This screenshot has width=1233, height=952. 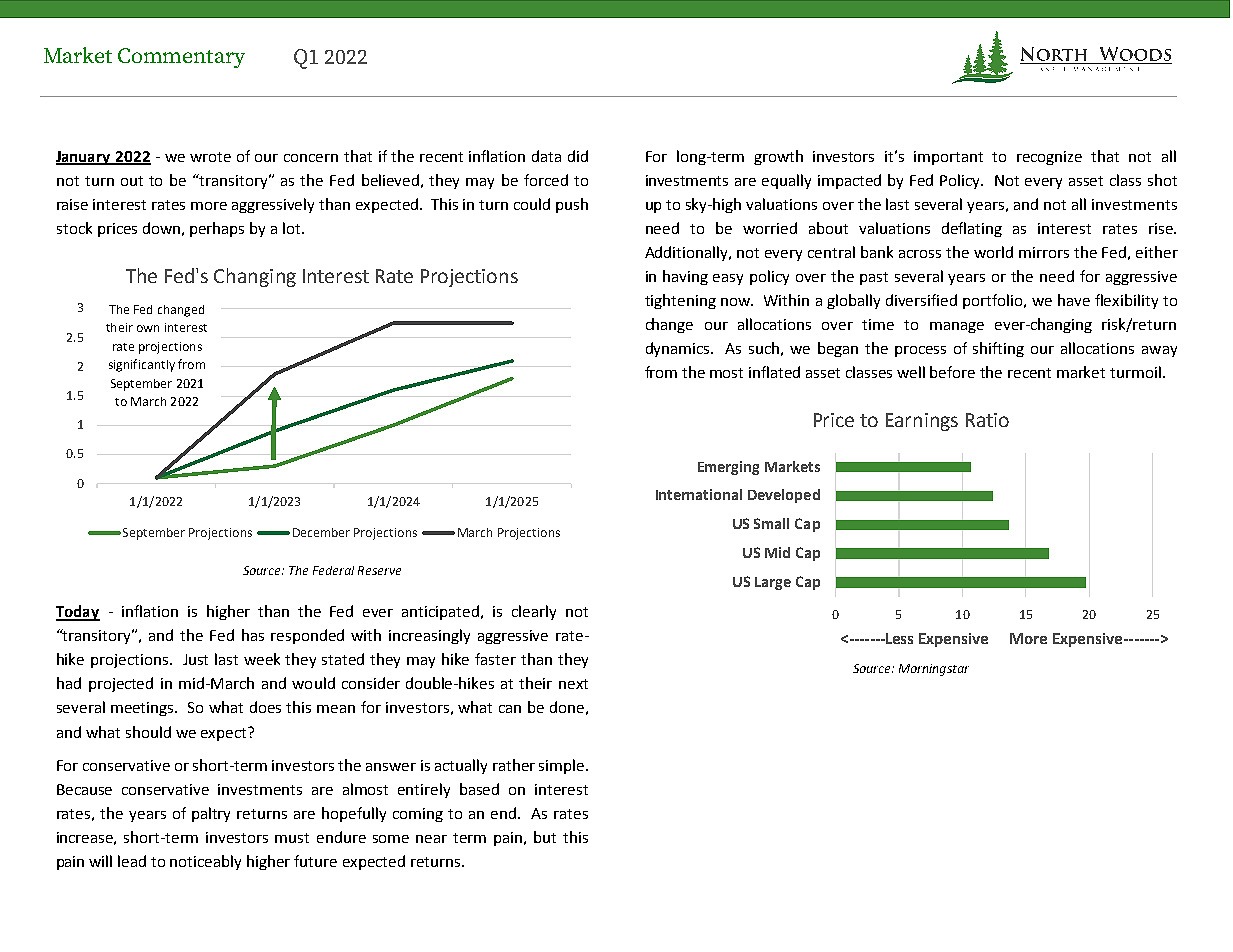 I want to click on shifting, so click(x=998, y=349).
